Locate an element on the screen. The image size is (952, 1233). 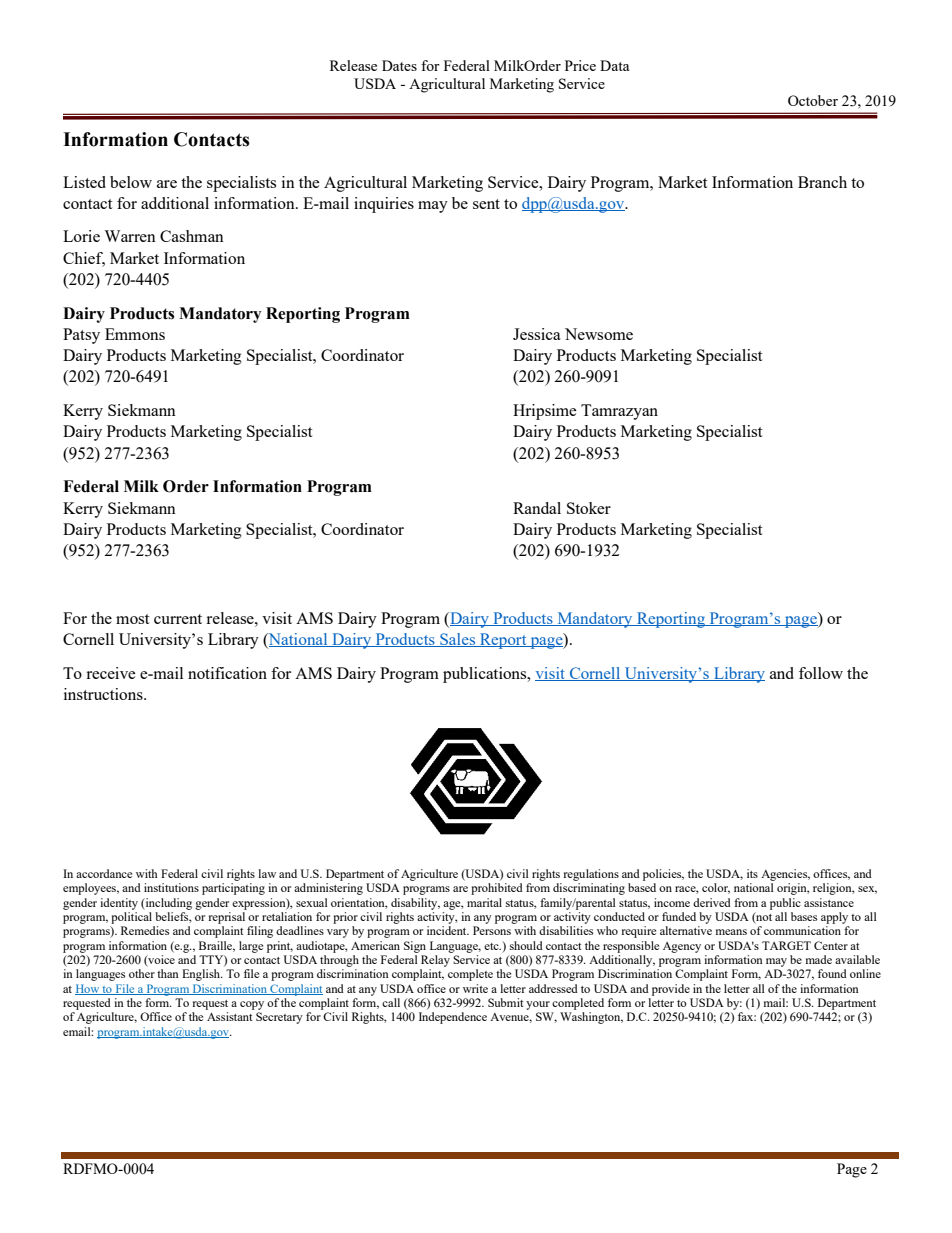
October is located at coordinates (813, 100).
